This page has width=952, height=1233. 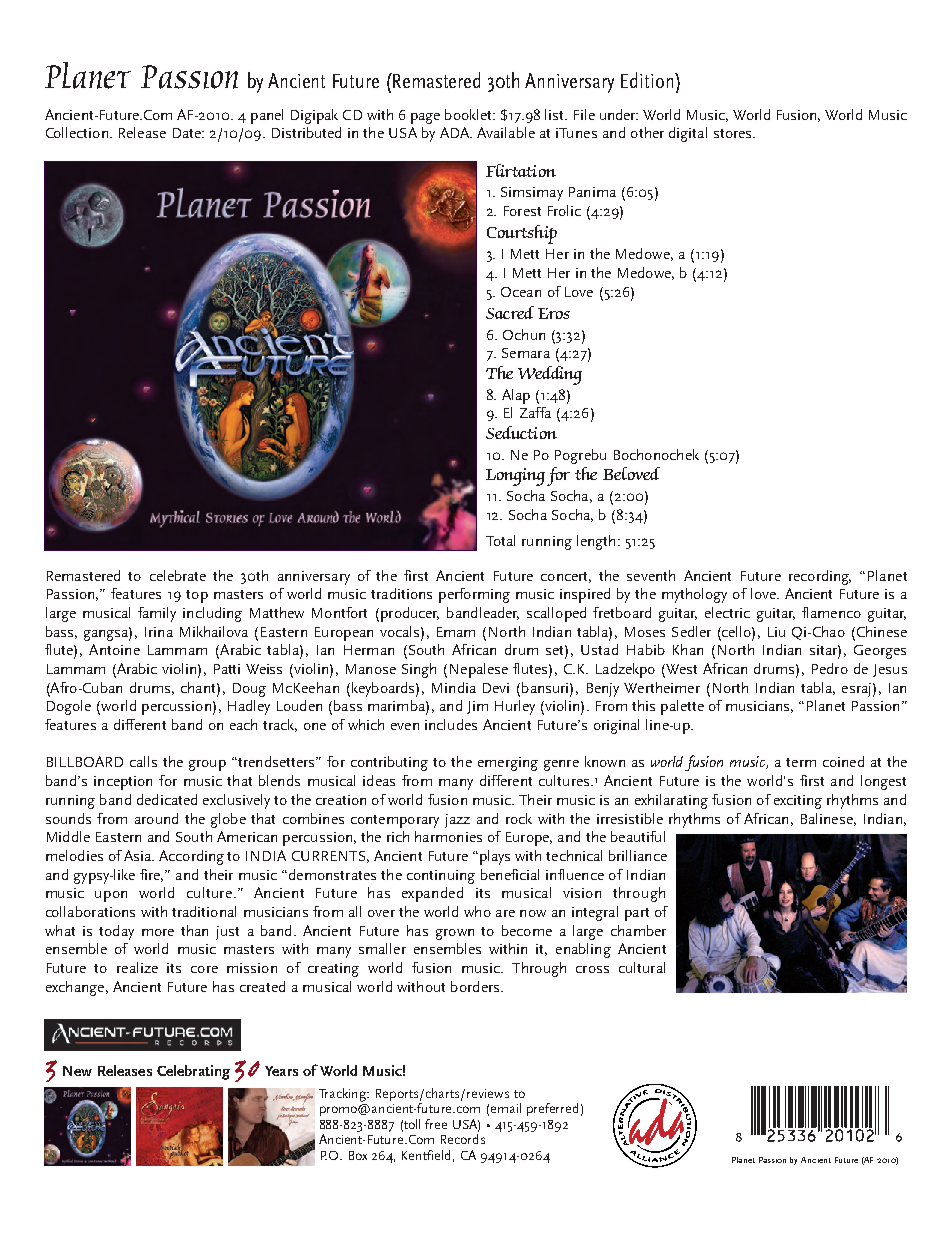 I want to click on Records, so click(x=463, y=1139).
